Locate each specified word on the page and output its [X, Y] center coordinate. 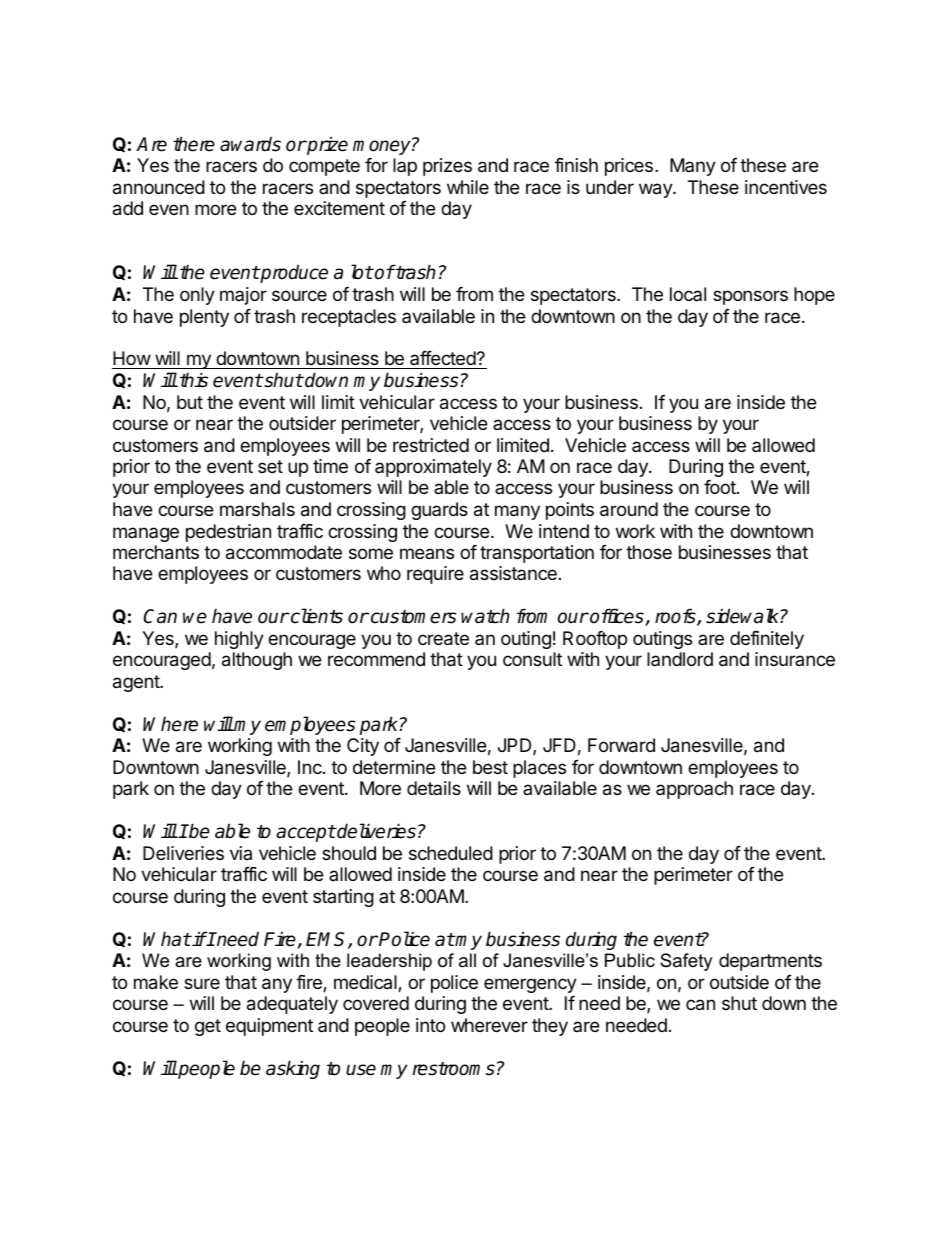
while [468, 187]
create [443, 639]
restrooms [454, 1069]
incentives [786, 187]
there [194, 144]
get [208, 1027]
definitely [767, 640]
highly [239, 640]
